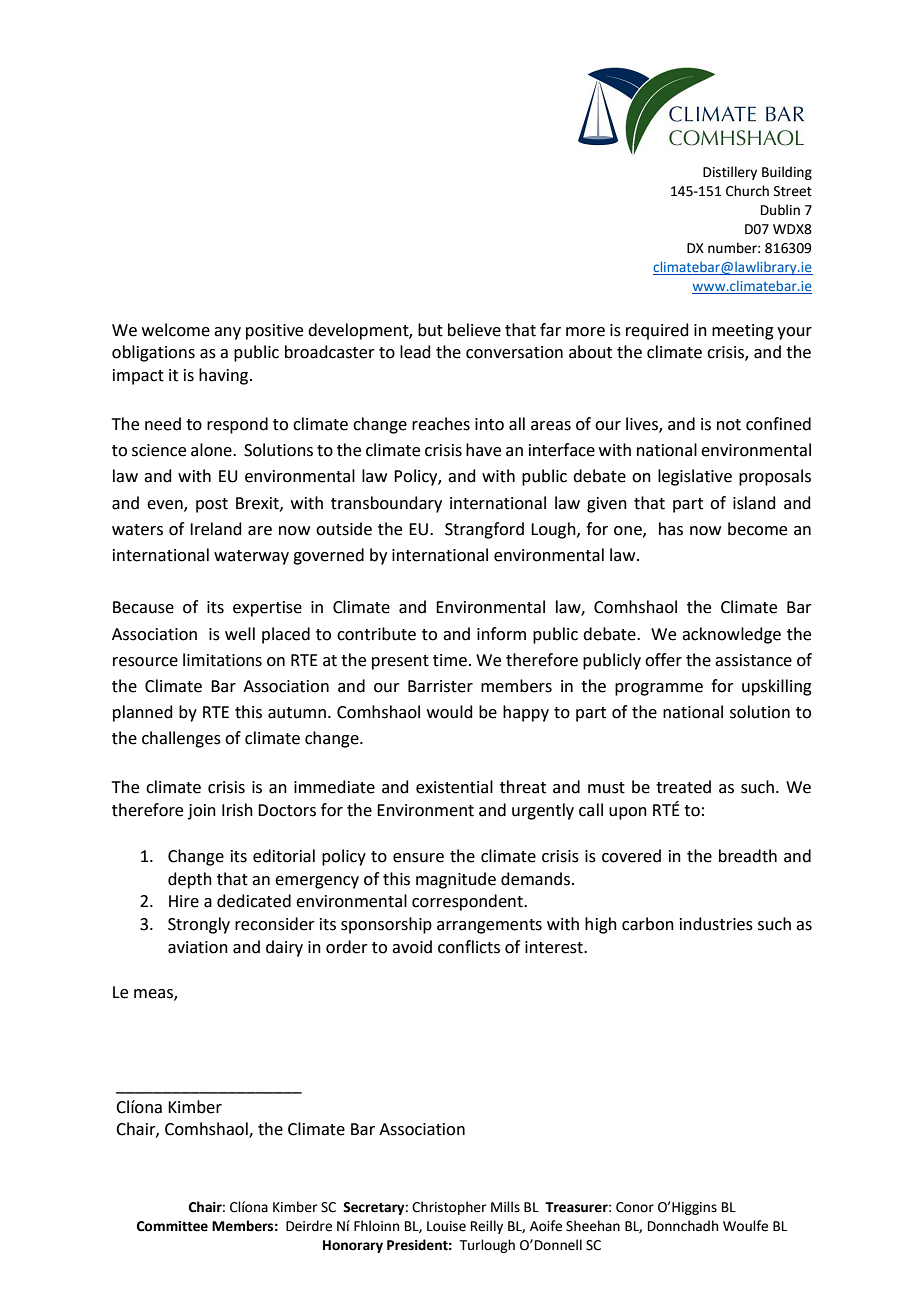 This screenshot has width=924, height=1309. I want to click on Committee, so click(172, 1226).
